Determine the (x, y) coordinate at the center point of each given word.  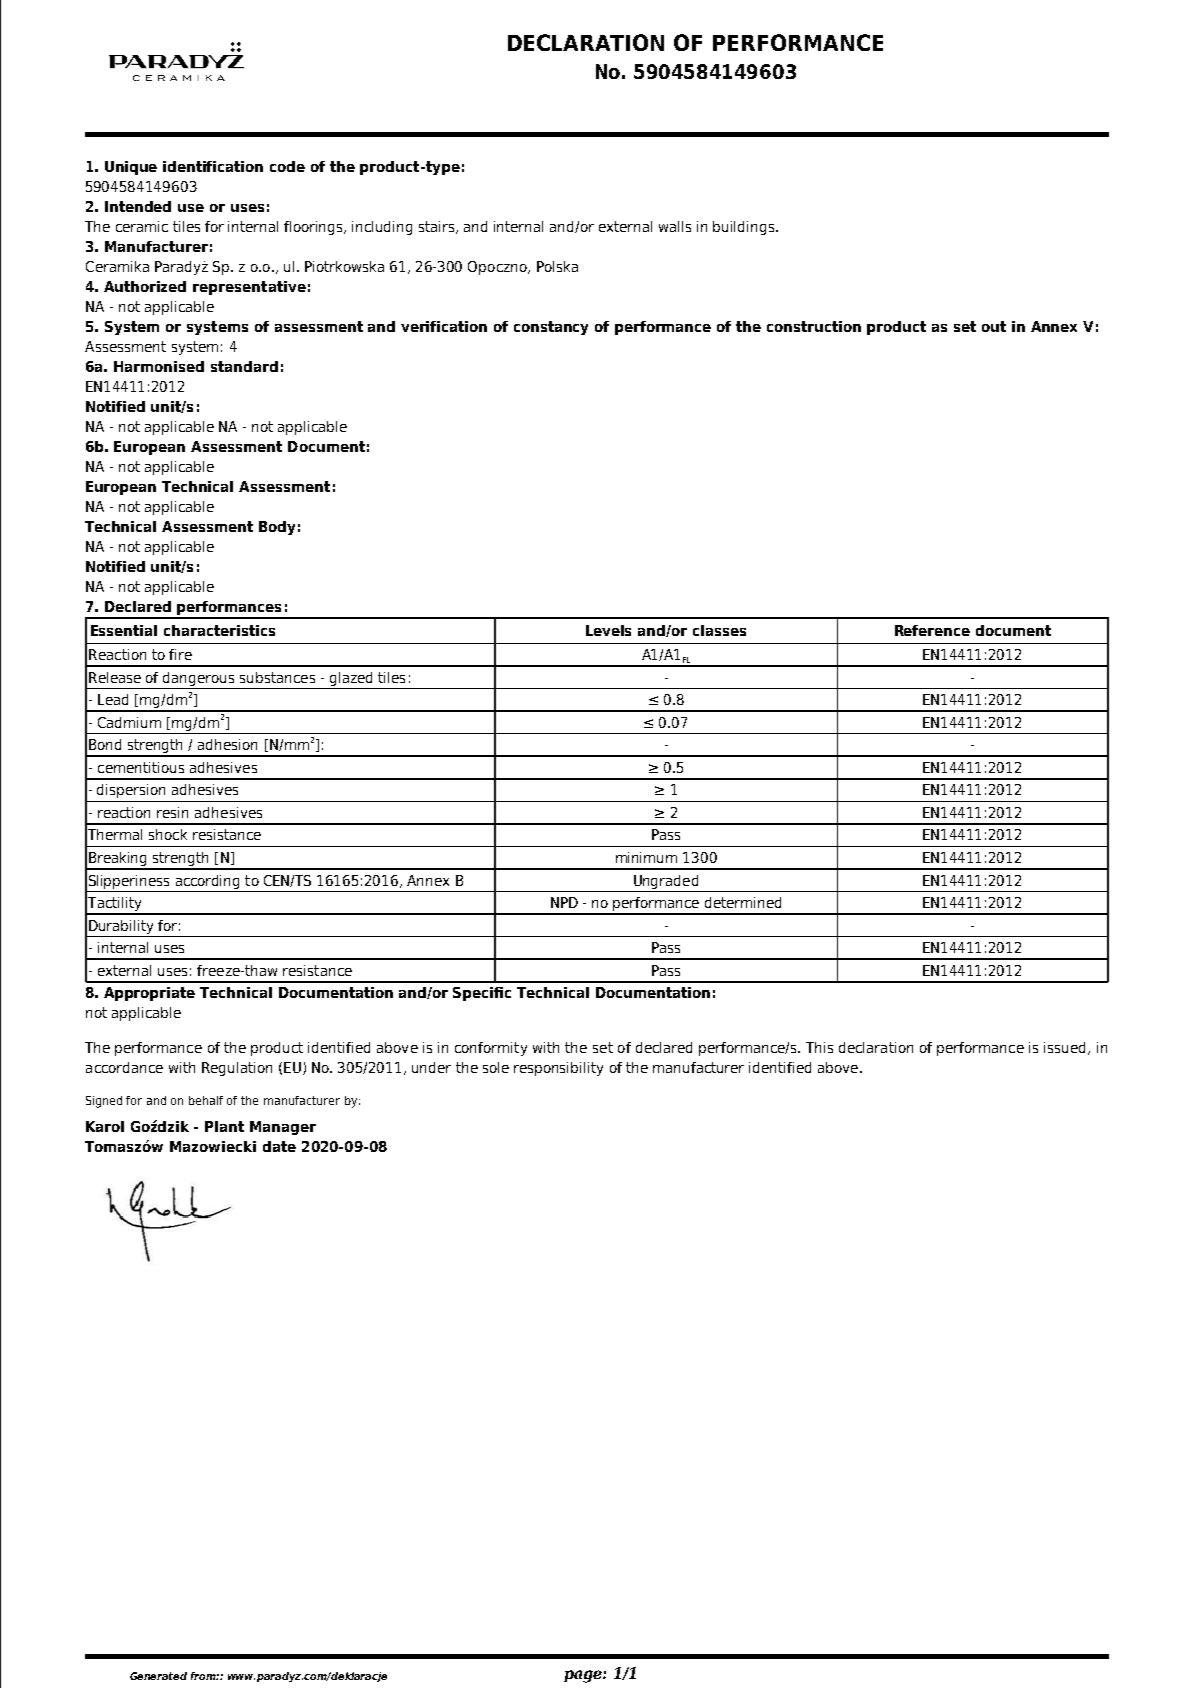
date (279, 1146)
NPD (564, 902)
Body (277, 528)
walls (675, 226)
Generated (158, 1676)
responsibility (558, 1069)
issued (1064, 1047)
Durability (121, 927)
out (994, 326)
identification (213, 166)
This (819, 1047)
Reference (932, 630)
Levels (608, 630)
